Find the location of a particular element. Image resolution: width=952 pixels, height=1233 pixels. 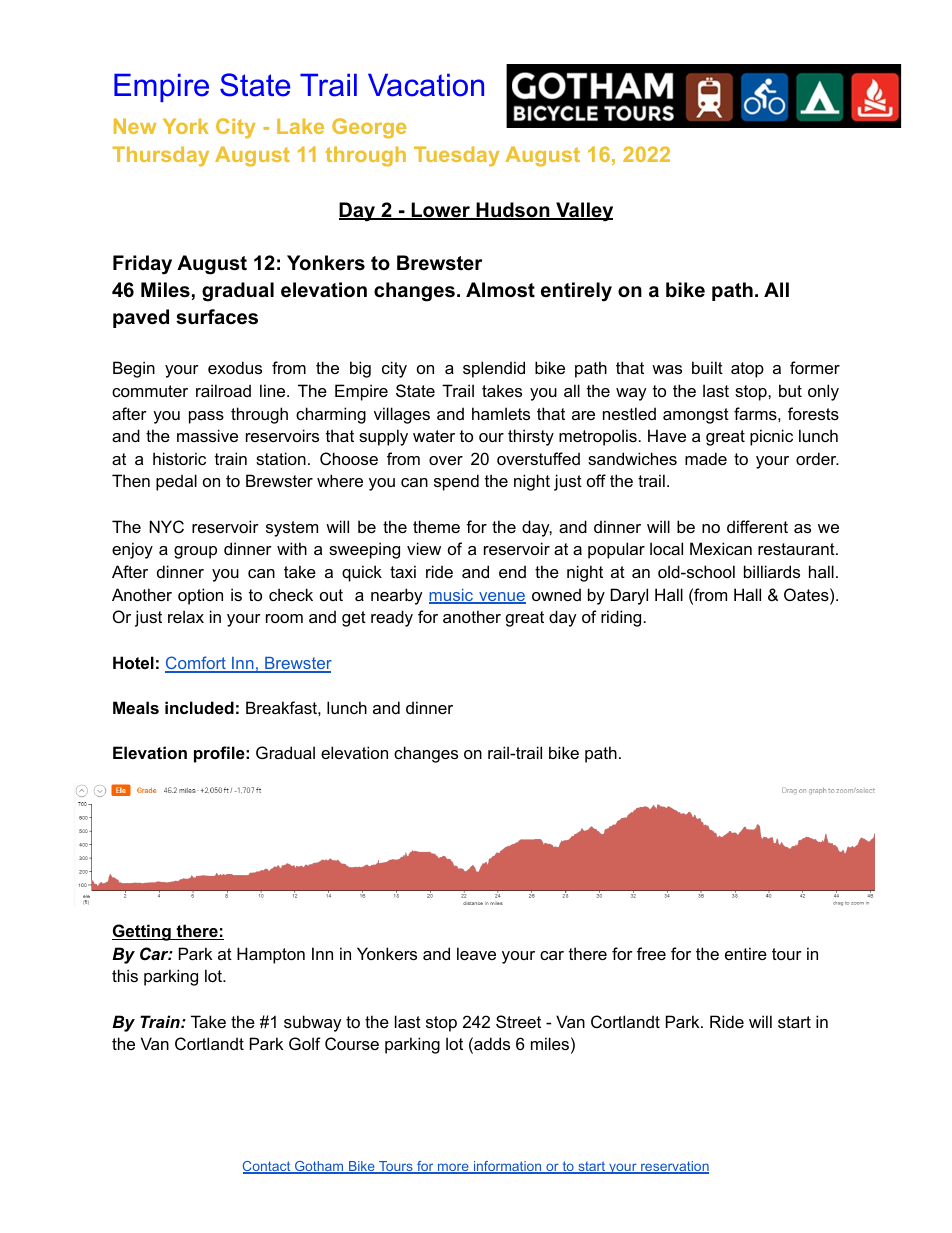

leave is located at coordinates (476, 953).
